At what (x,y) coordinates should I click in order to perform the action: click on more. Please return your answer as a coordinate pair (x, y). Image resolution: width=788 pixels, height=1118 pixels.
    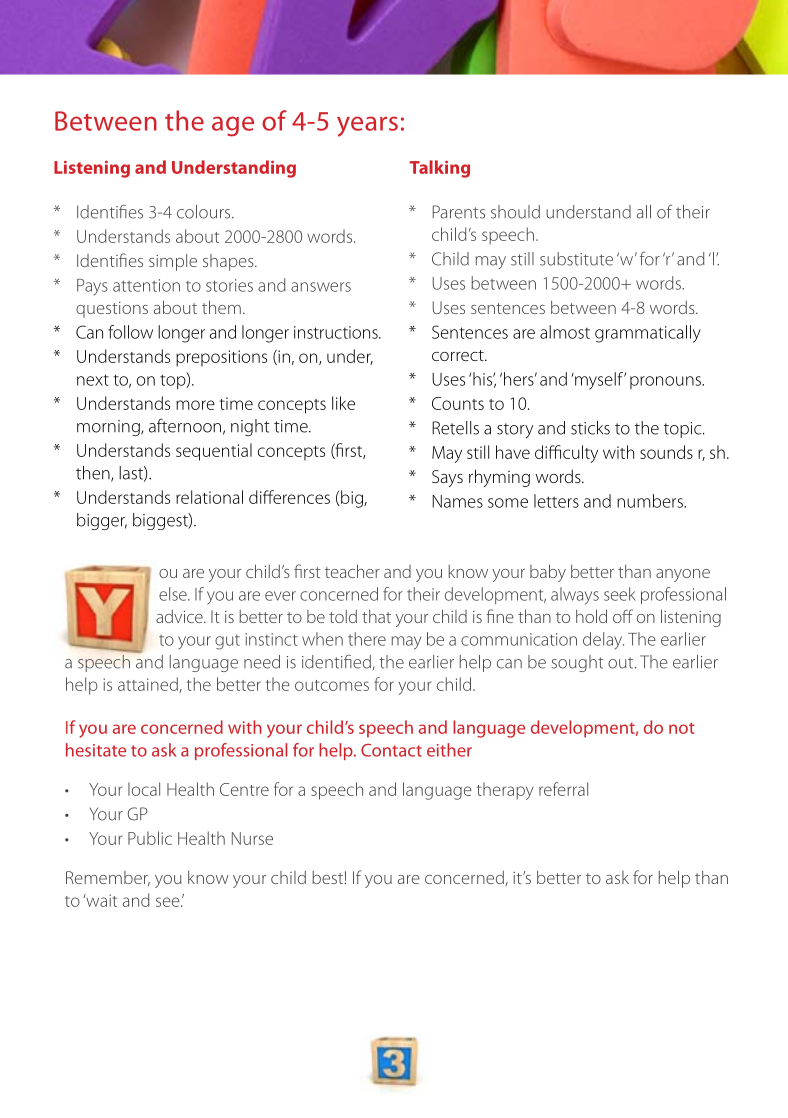
    Looking at the image, I should click on (195, 405).
